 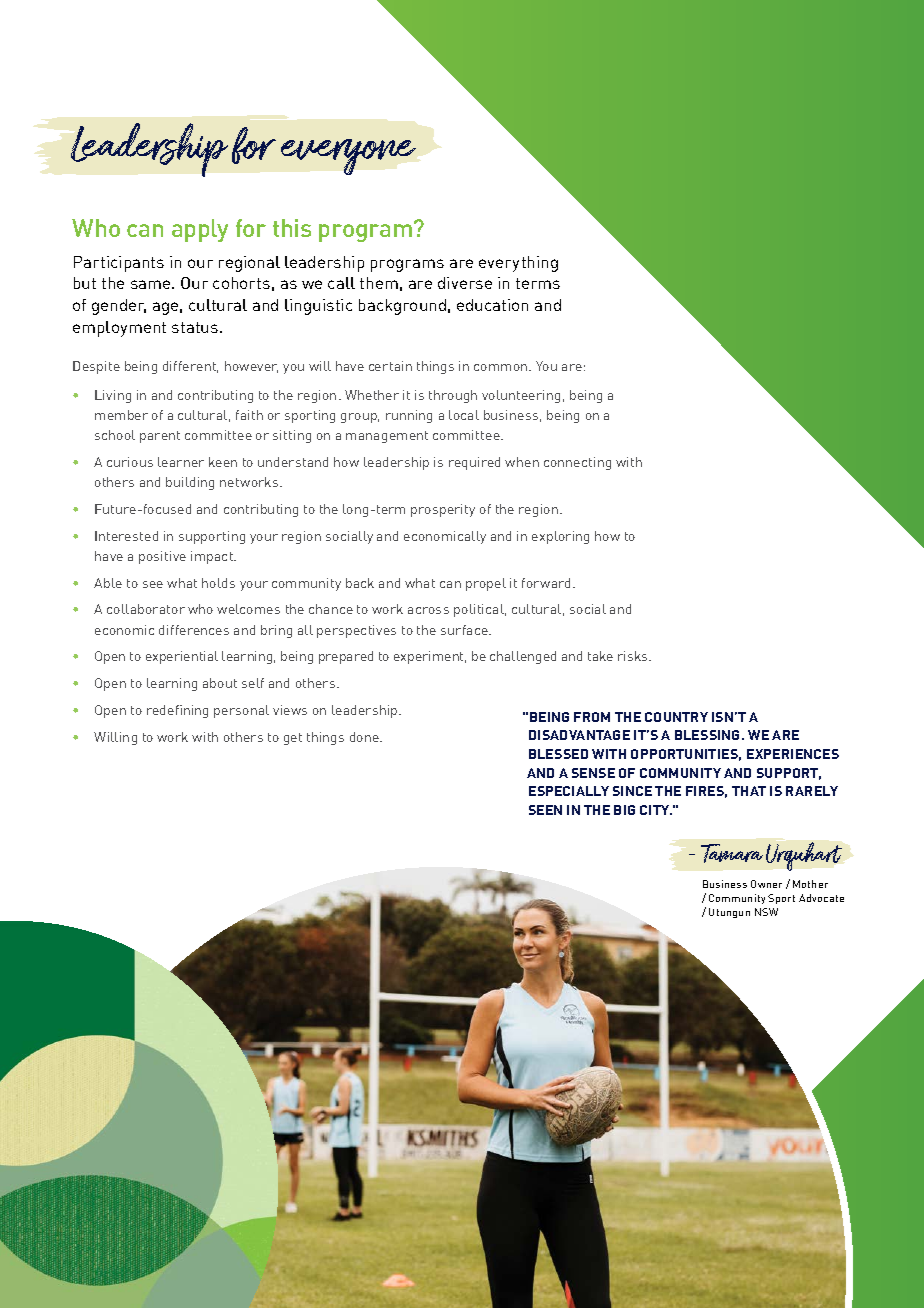 What do you see at coordinates (709, 735) in the page?
I see `BLESSING` at bounding box center [709, 735].
